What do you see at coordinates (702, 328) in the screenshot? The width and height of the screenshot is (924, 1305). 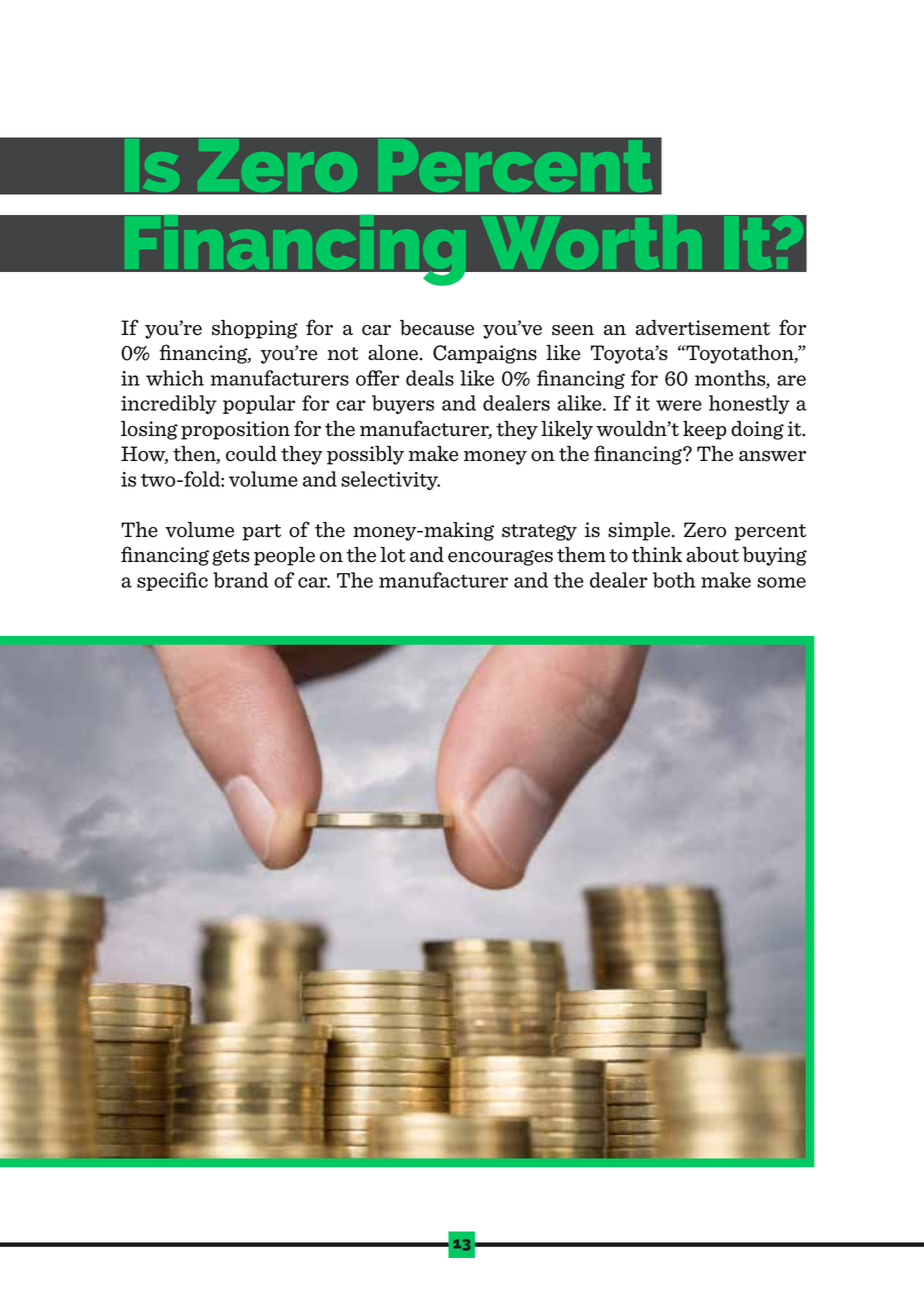 I see `advertisement` at bounding box center [702, 328].
